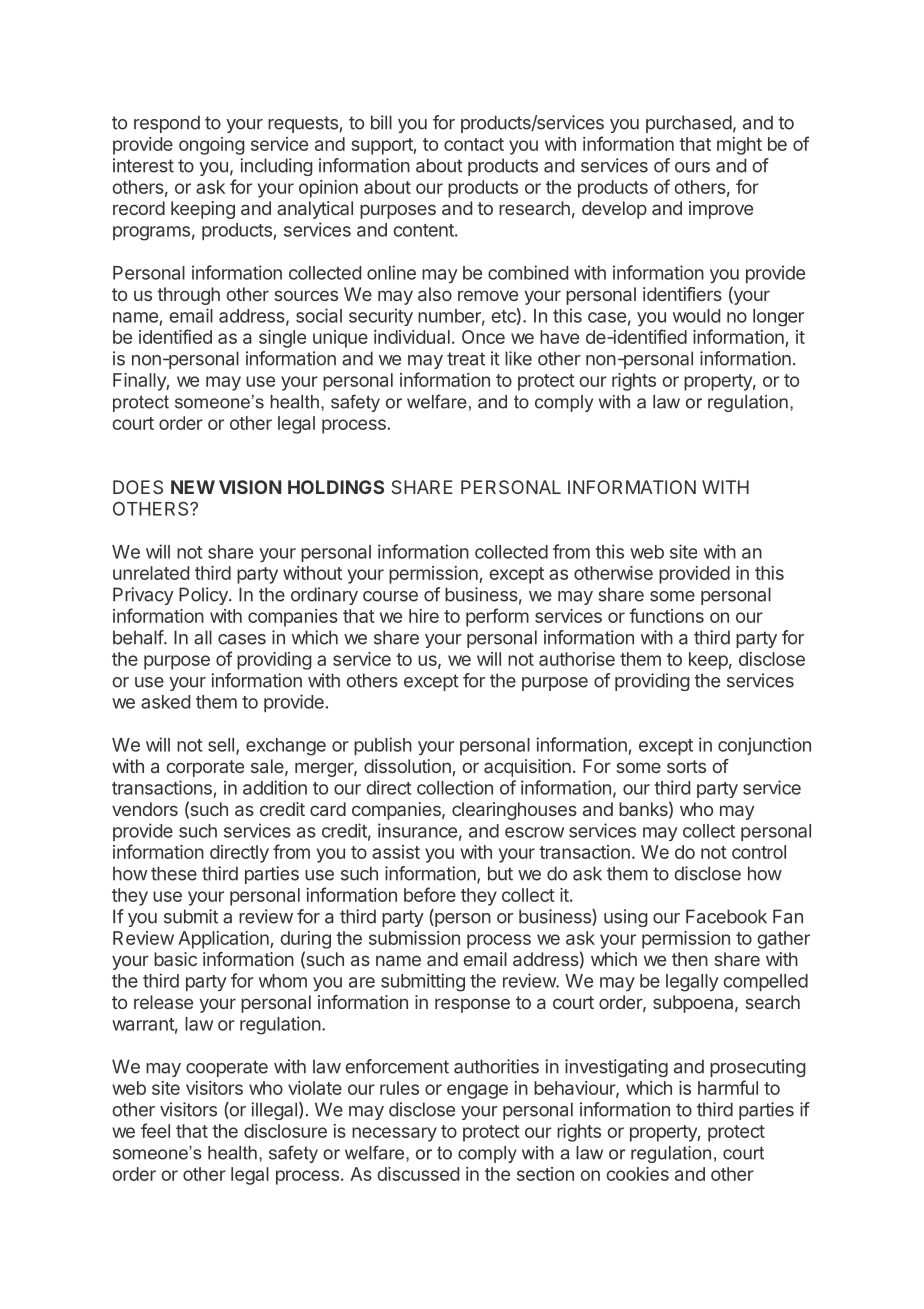  What do you see at coordinates (155, 1130) in the image?
I see `feel` at bounding box center [155, 1130].
